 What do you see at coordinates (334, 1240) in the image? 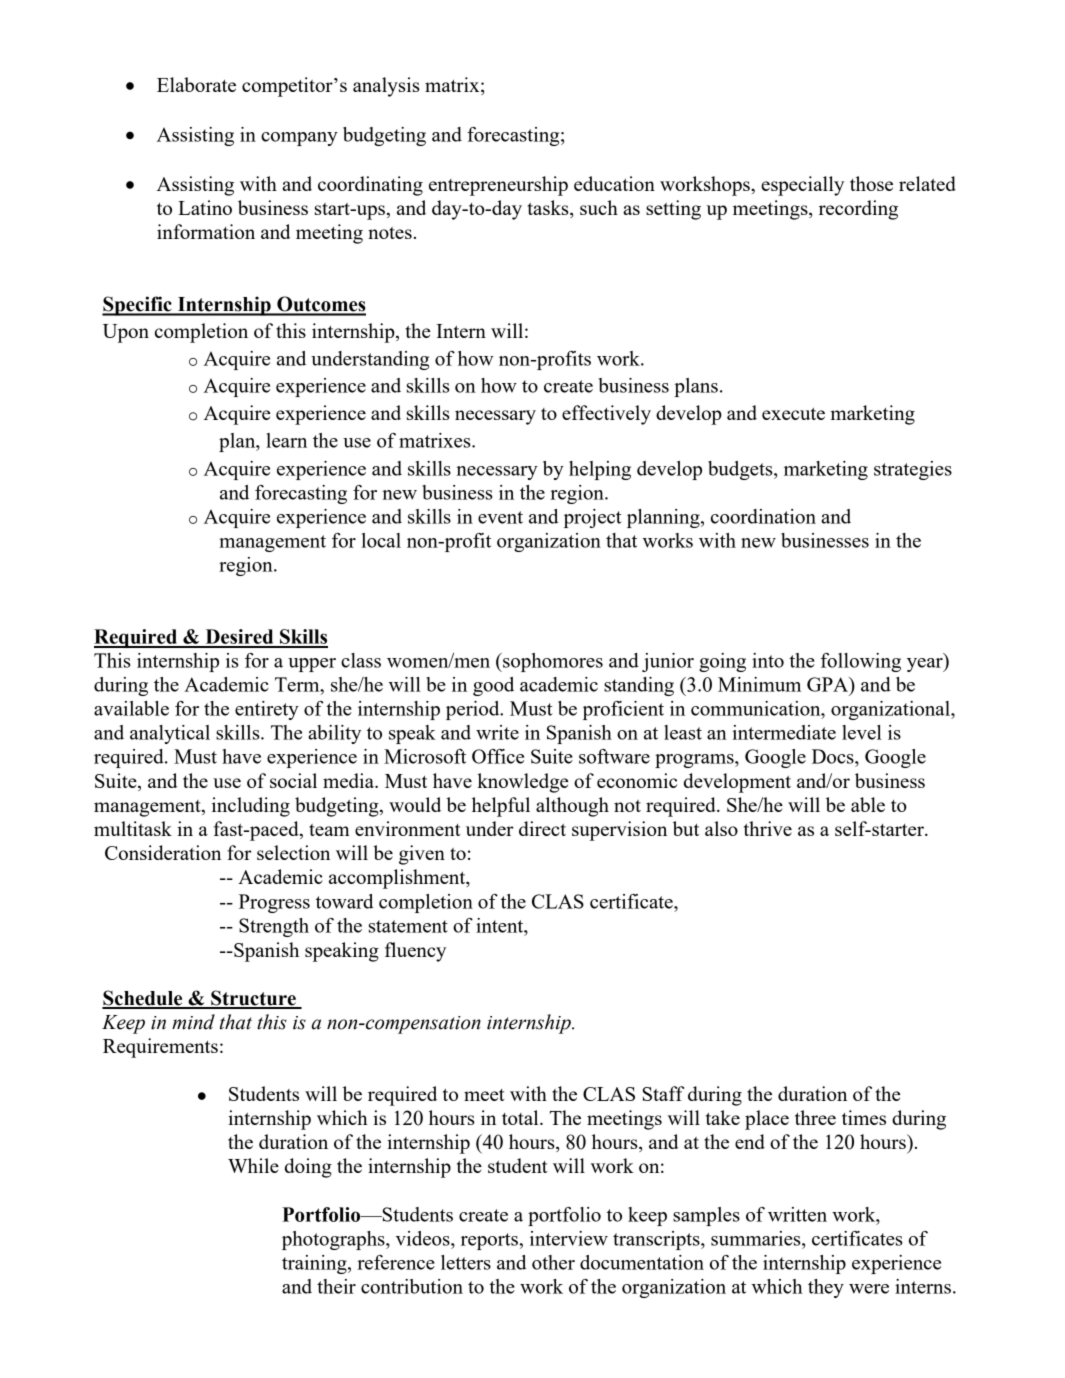
I see `photographs` at bounding box center [334, 1240].
